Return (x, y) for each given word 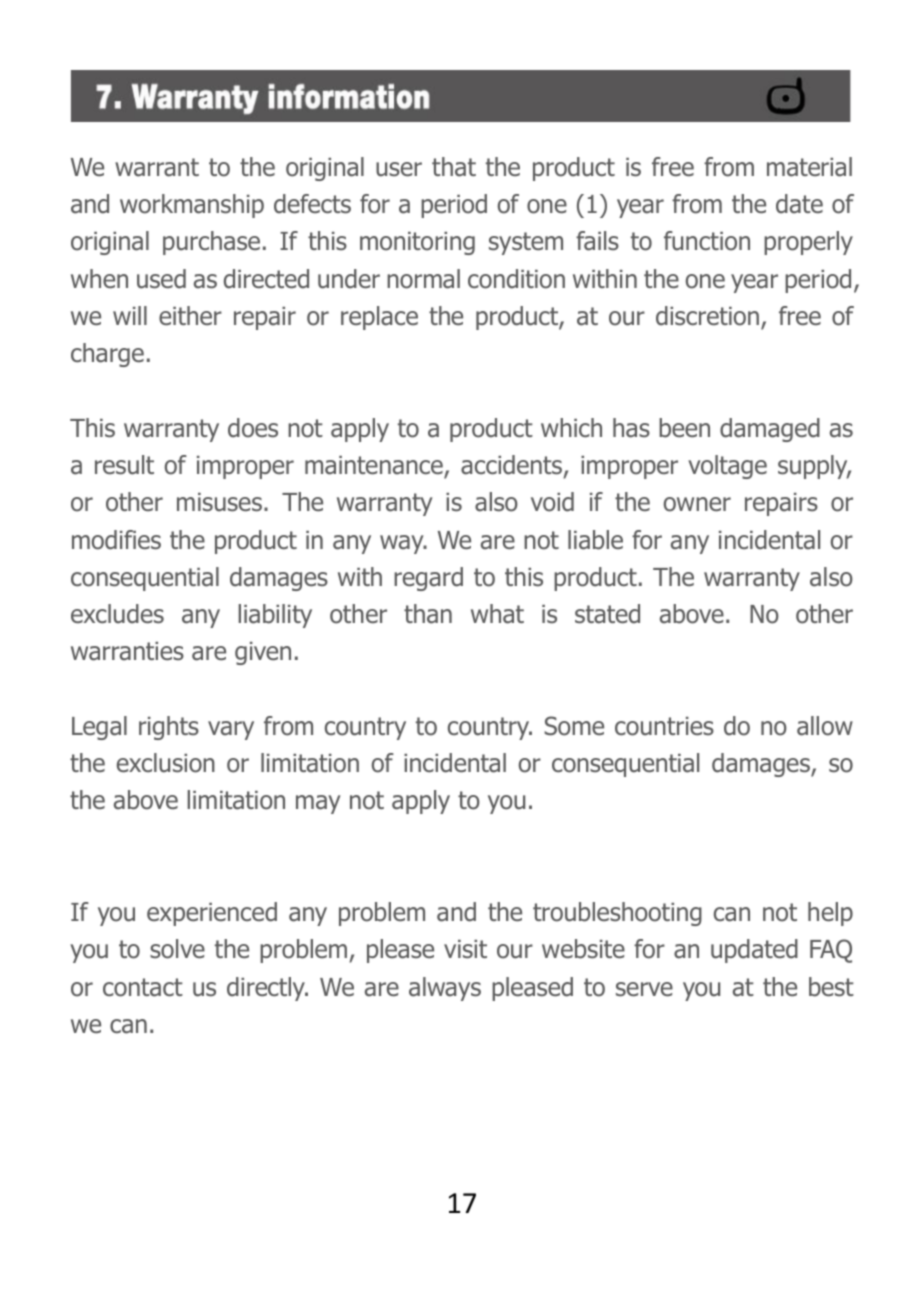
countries (664, 726)
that (454, 167)
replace (379, 318)
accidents (513, 466)
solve (177, 949)
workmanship (192, 206)
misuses (219, 502)
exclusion (166, 763)
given (263, 653)
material (809, 167)
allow (825, 726)
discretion (707, 316)
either (190, 316)
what (497, 614)
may (318, 804)
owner (697, 504)
